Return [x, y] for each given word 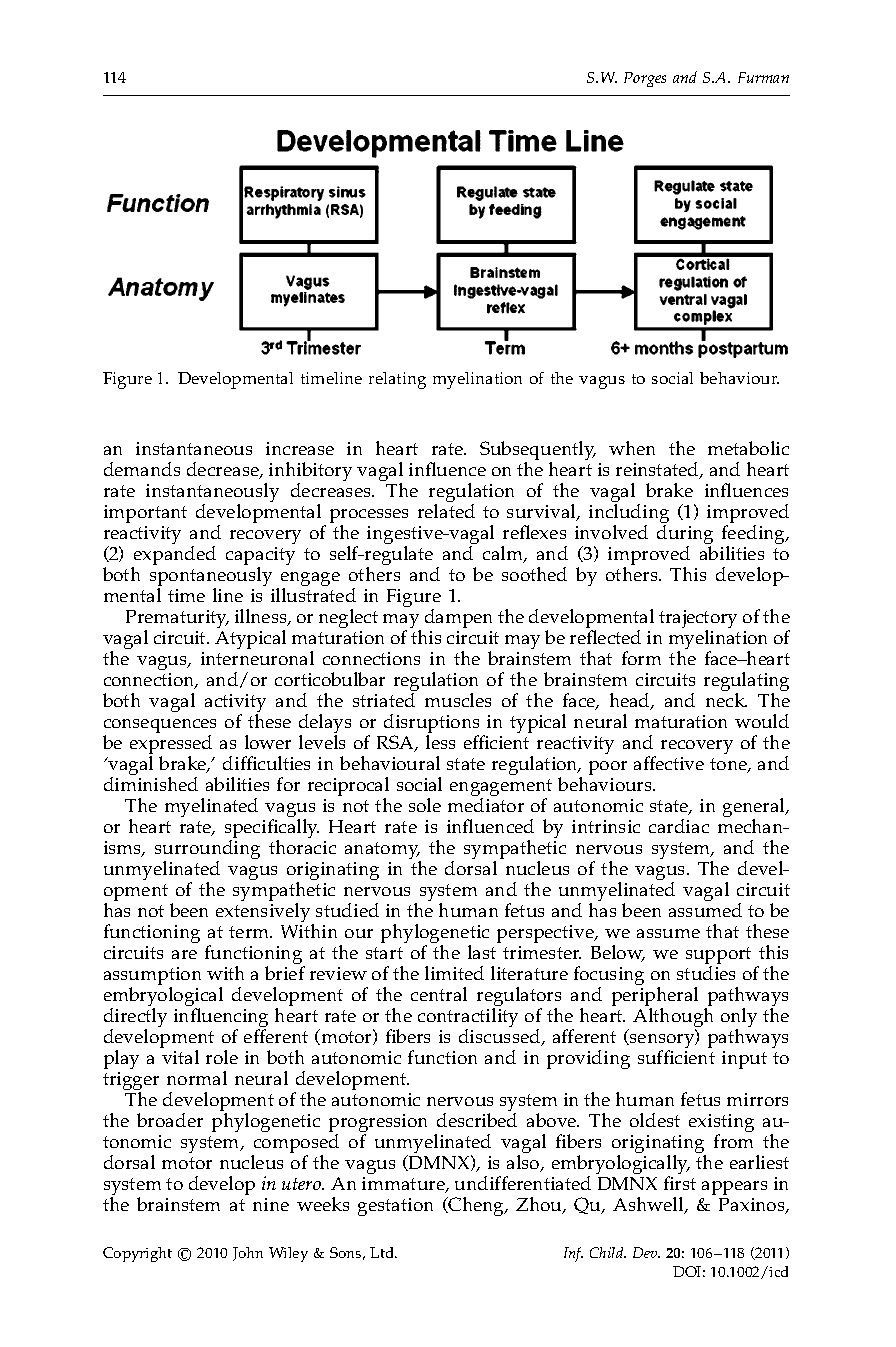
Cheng [477, 1206]
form [641, 658]
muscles [458, 700]
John [248, 1254]
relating [397, 380]
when [632, 448]
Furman [763, 77]
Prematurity [177, 621]
